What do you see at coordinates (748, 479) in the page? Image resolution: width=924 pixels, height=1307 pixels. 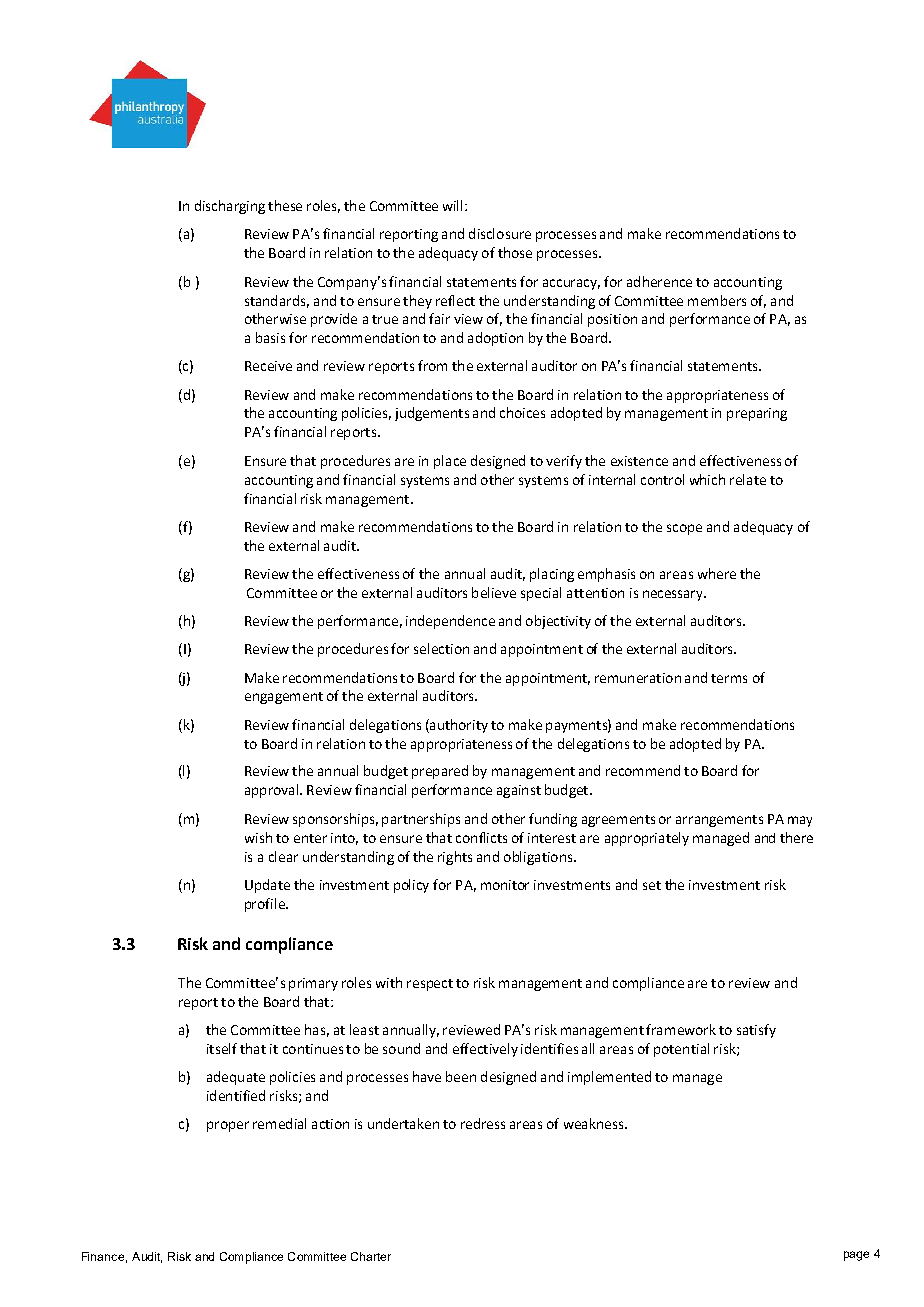 I see `relate` at bounding box center [748, 479].
